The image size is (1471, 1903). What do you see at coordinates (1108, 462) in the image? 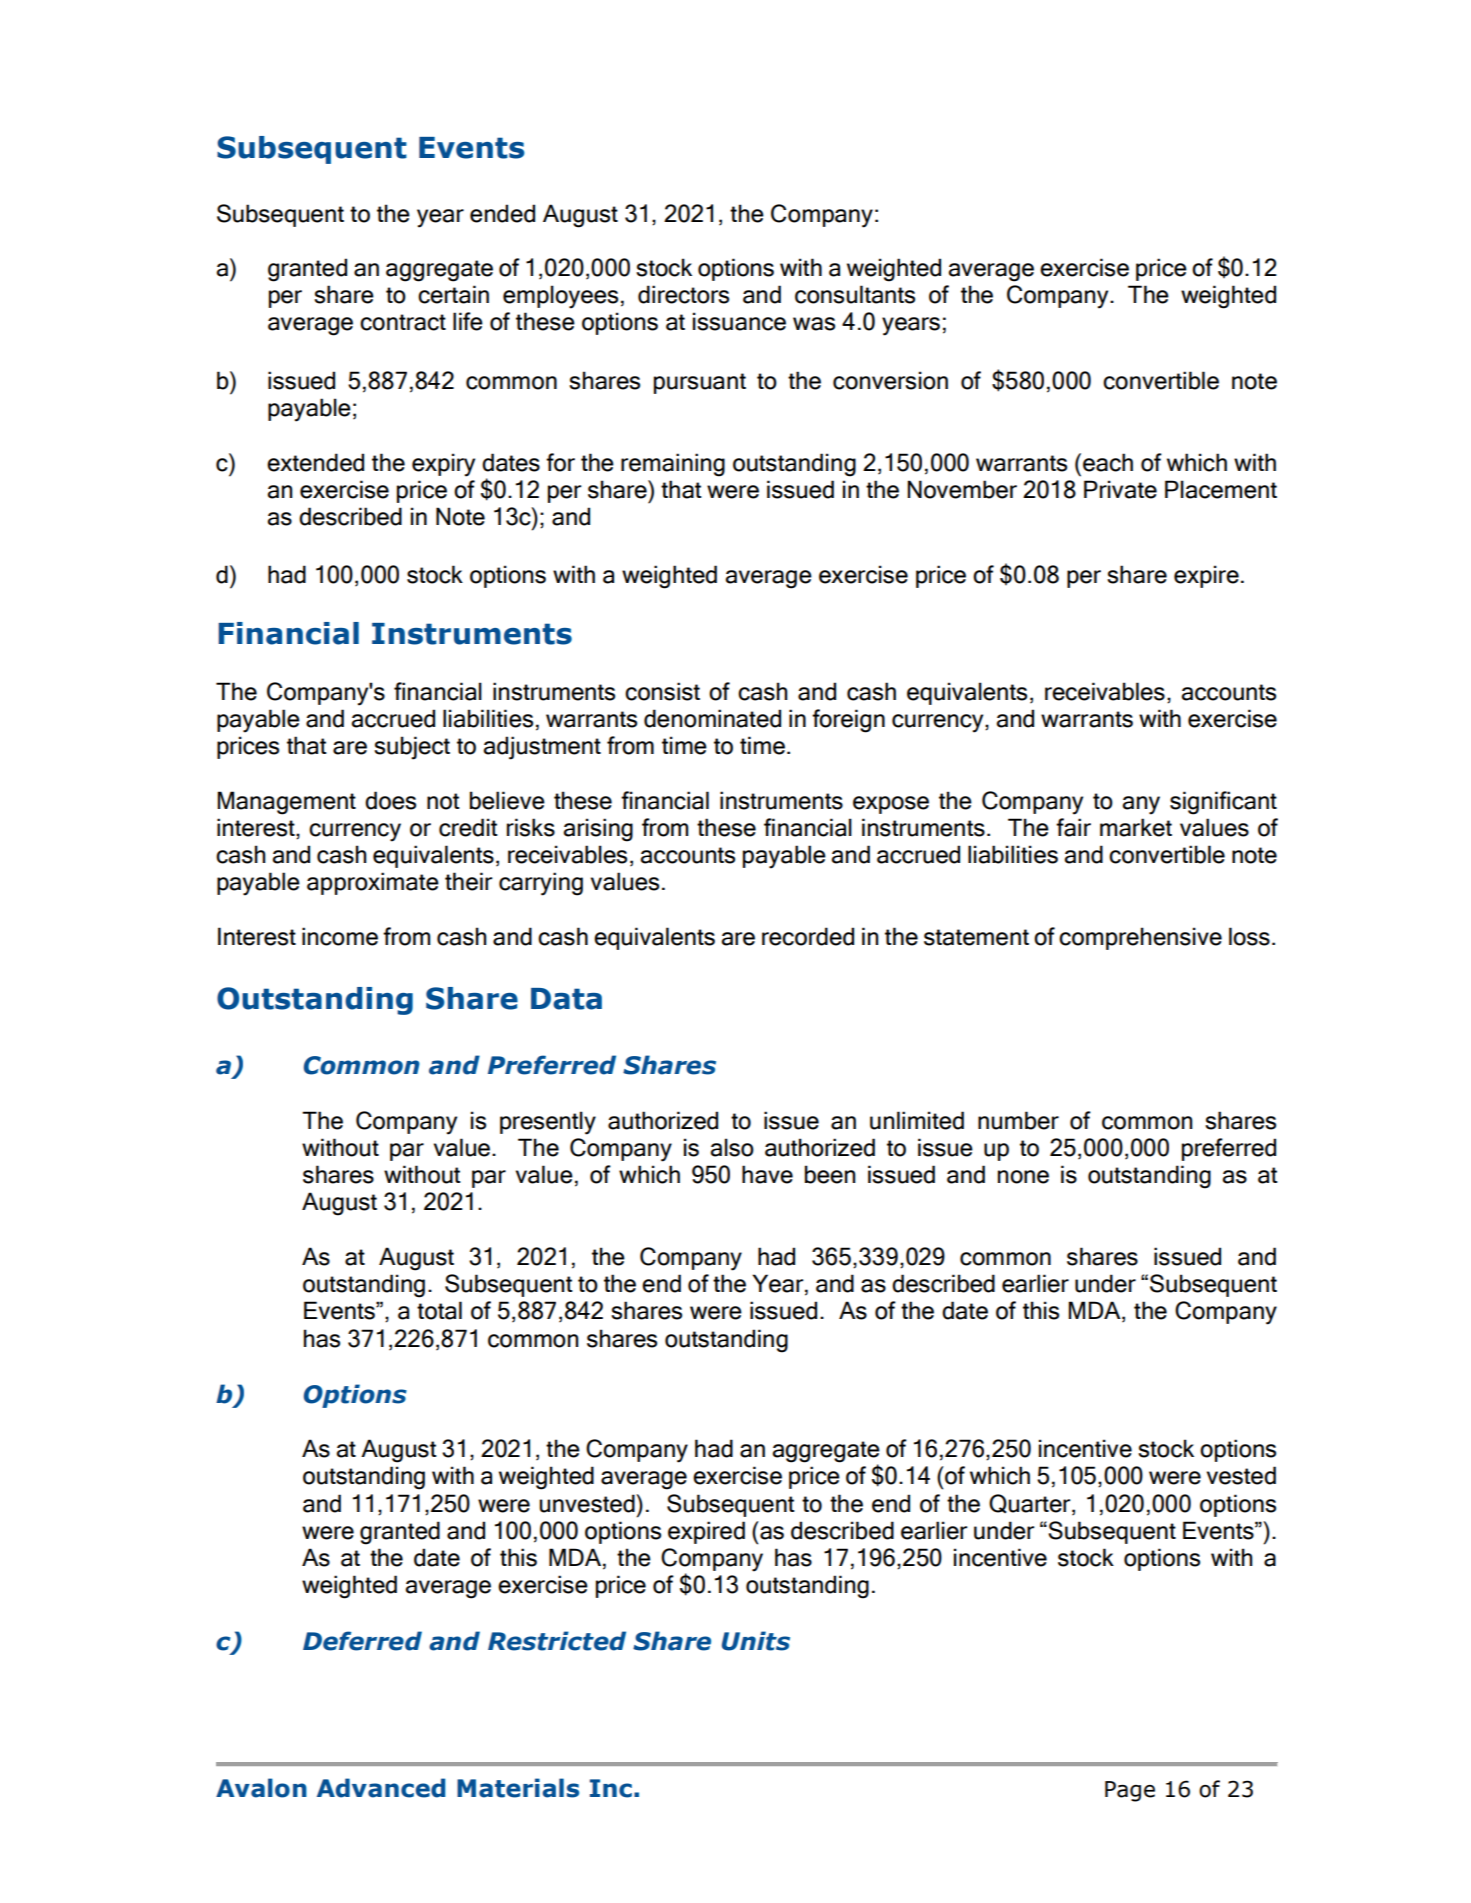
I see `each` at bounding box center [1108, 462].
